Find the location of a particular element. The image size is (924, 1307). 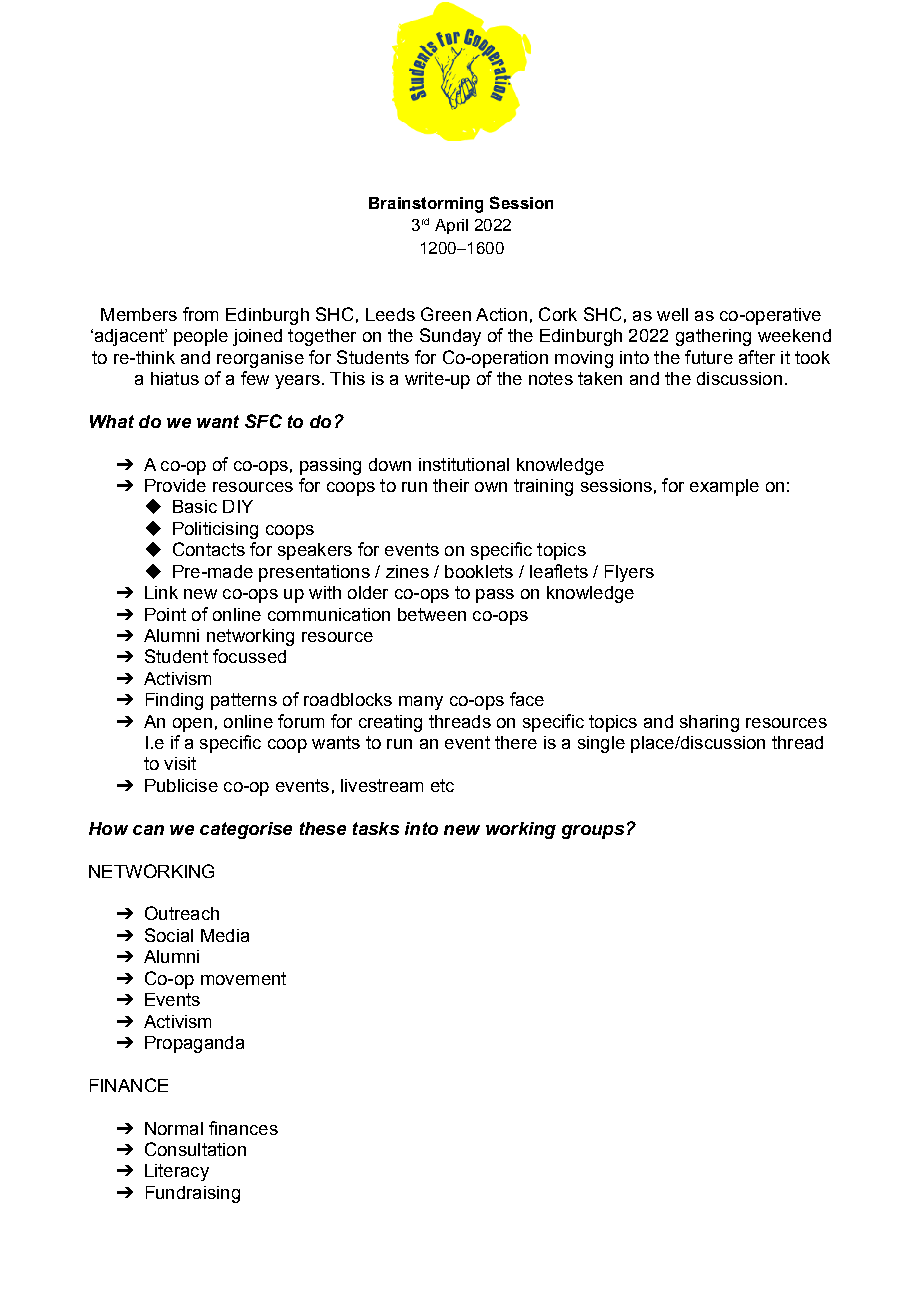

from is located at coordinates (200, 314).
